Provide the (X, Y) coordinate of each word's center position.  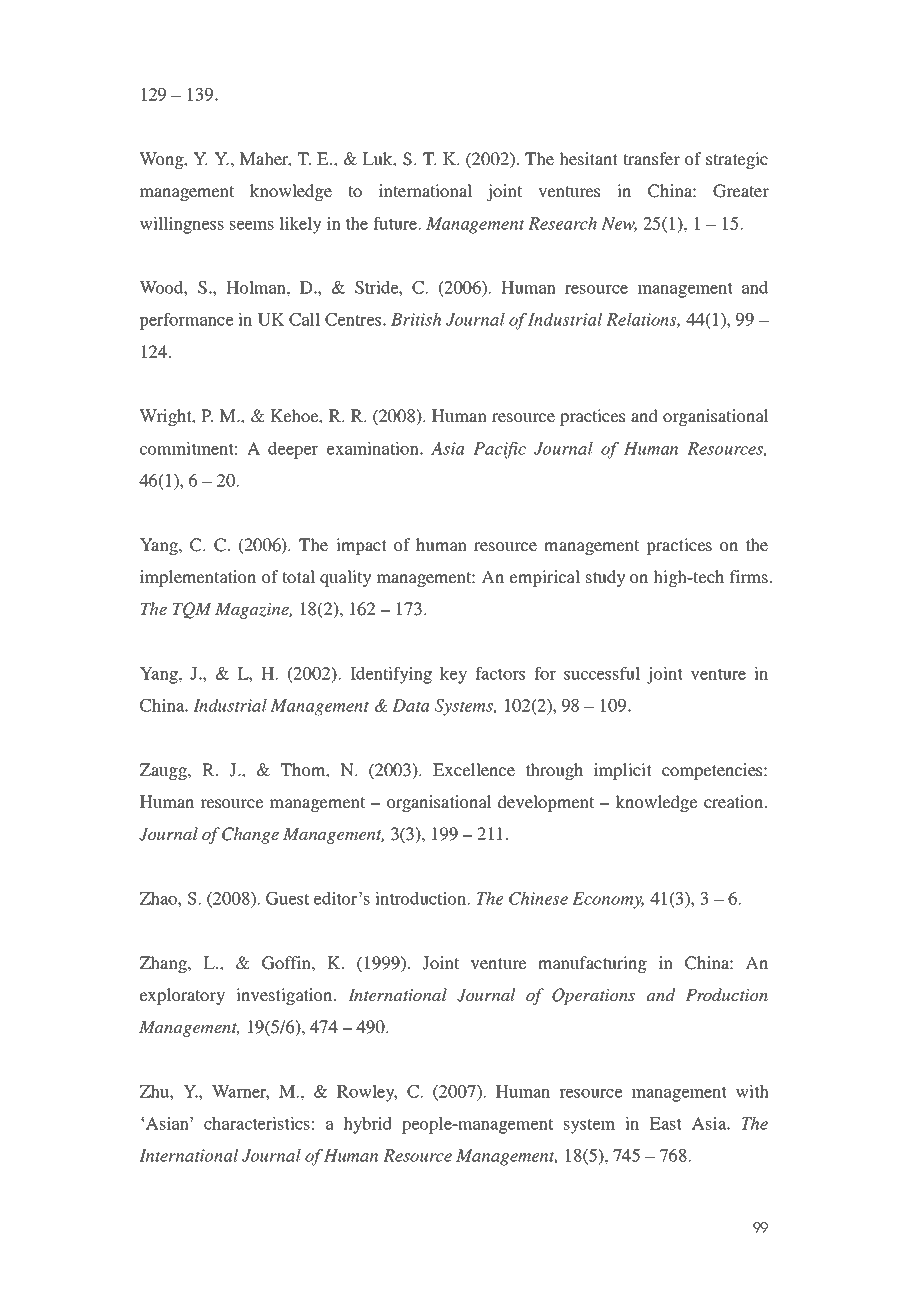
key (453, 675)
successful (602, 673)
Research (562, 223)
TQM (192, 610)
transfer (651, 158)
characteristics (257, 1123)
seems (252, 225)
